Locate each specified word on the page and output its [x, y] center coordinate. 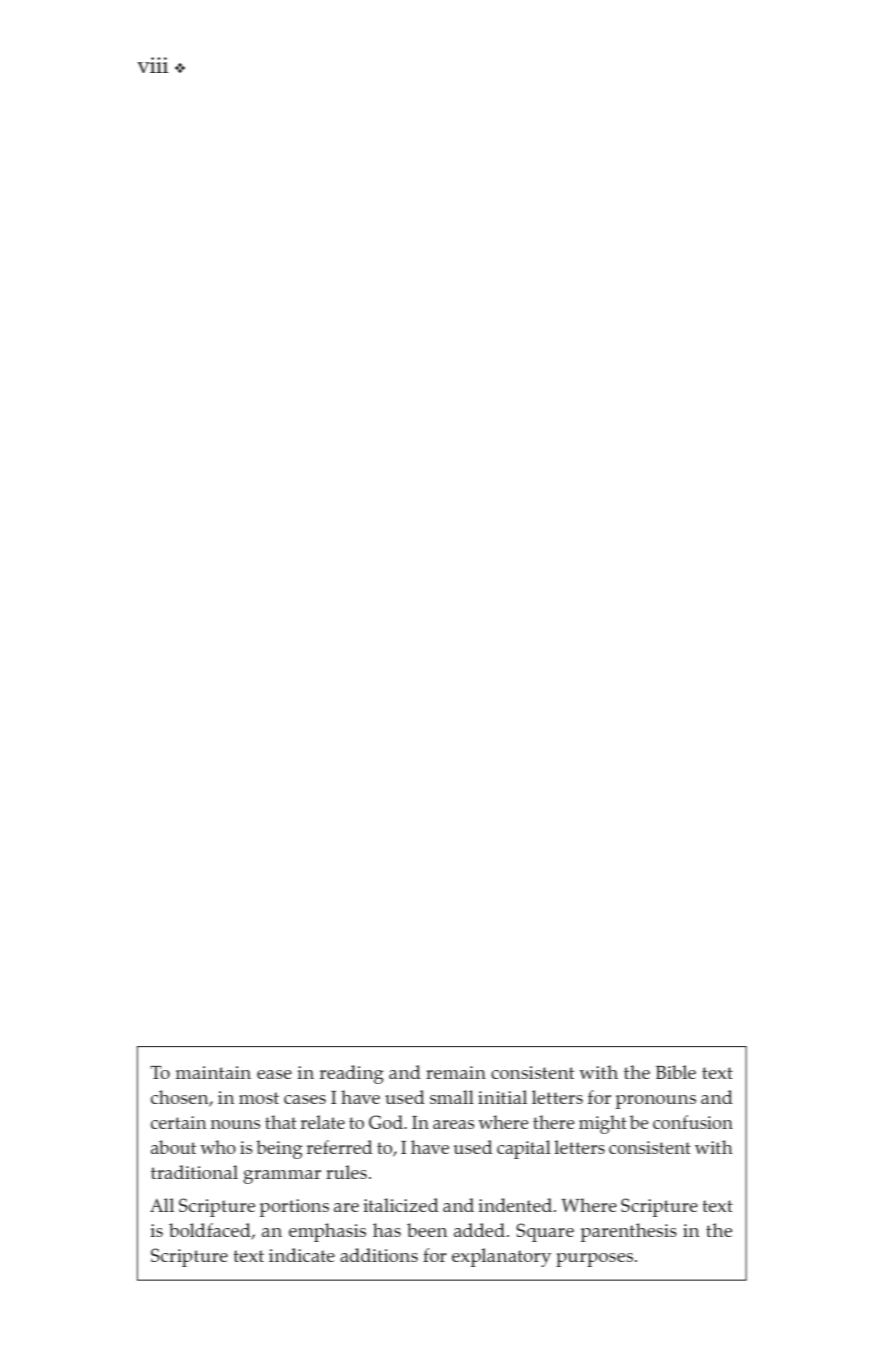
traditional [194, 1172]
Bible [676, 1072]
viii [153, 65]
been [427, 1230]
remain [456, 1072]
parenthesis [629, 1232]
